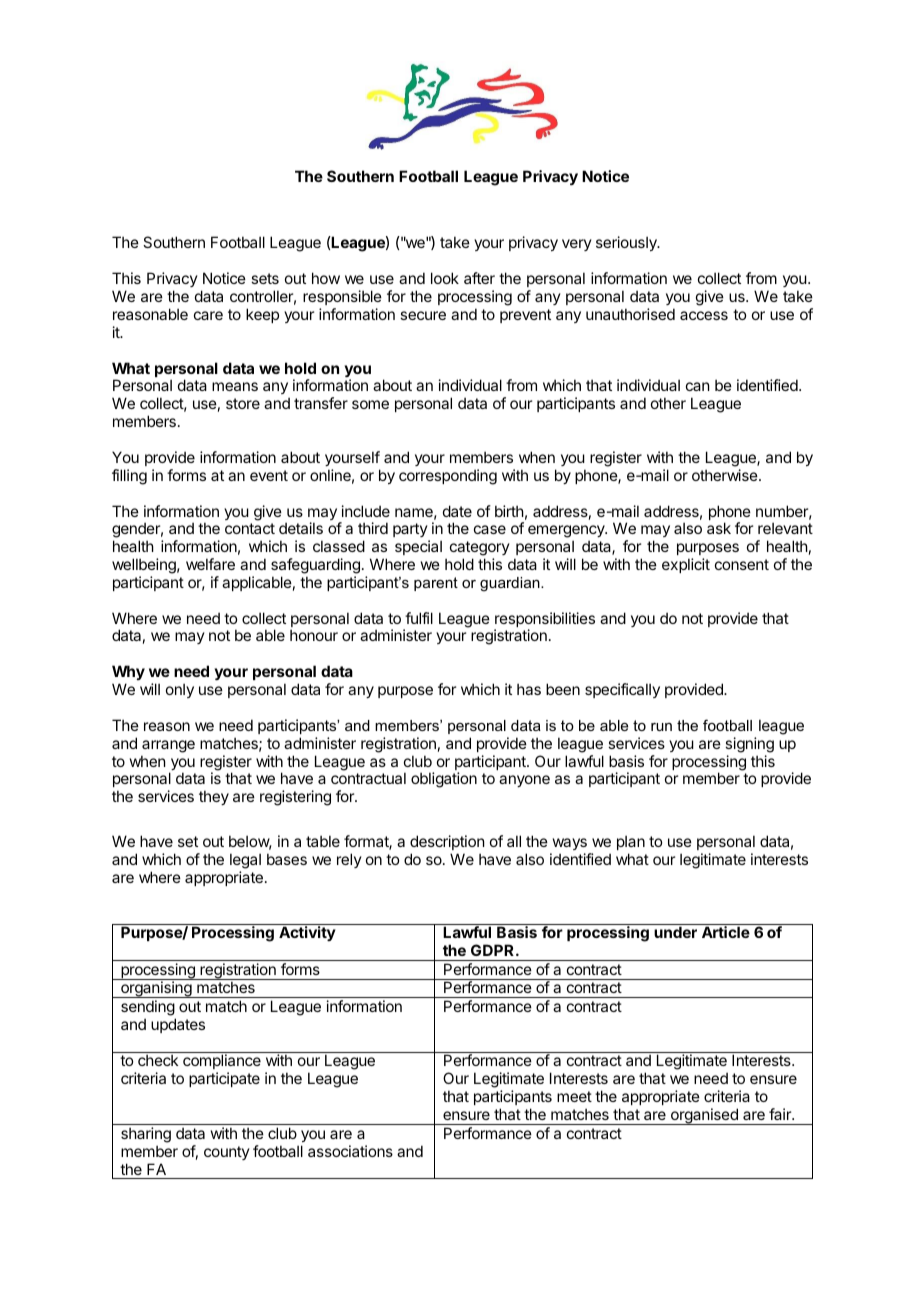 Image resolution: width=924 pixels, height=1308 pixels. Describe the element at coordinates (704, 1116) in the screenshot. I see `organised` at that location.
